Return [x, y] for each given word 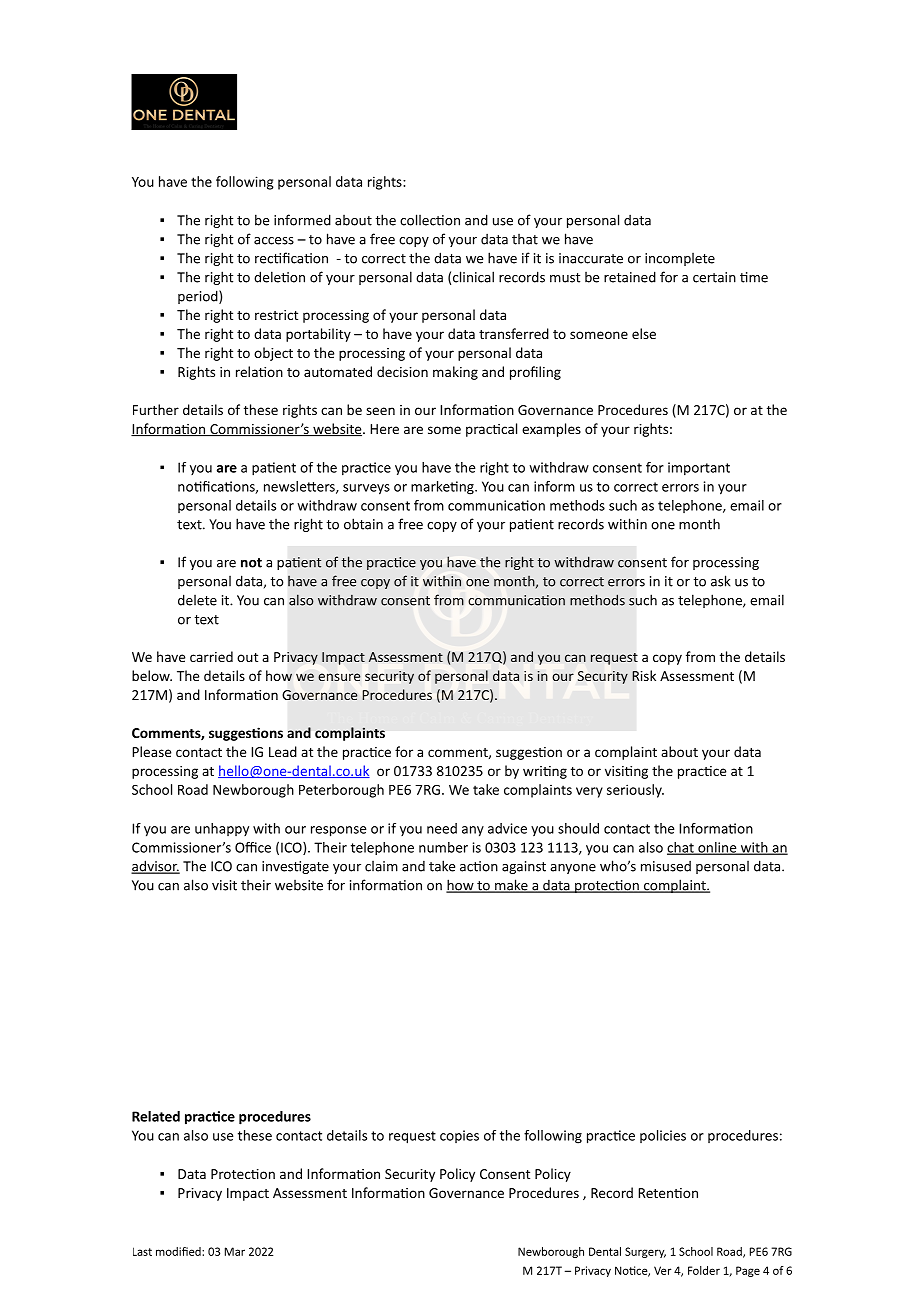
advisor [155, 867]
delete [197, 600]
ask [721, 581]
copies [459, 1136]
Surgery [645, 1252]
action [479, 866]
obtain [363, 524]
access [274, 241]
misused [666, 866]
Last [142, 1251]
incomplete [680, 259]
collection [430, 220]
